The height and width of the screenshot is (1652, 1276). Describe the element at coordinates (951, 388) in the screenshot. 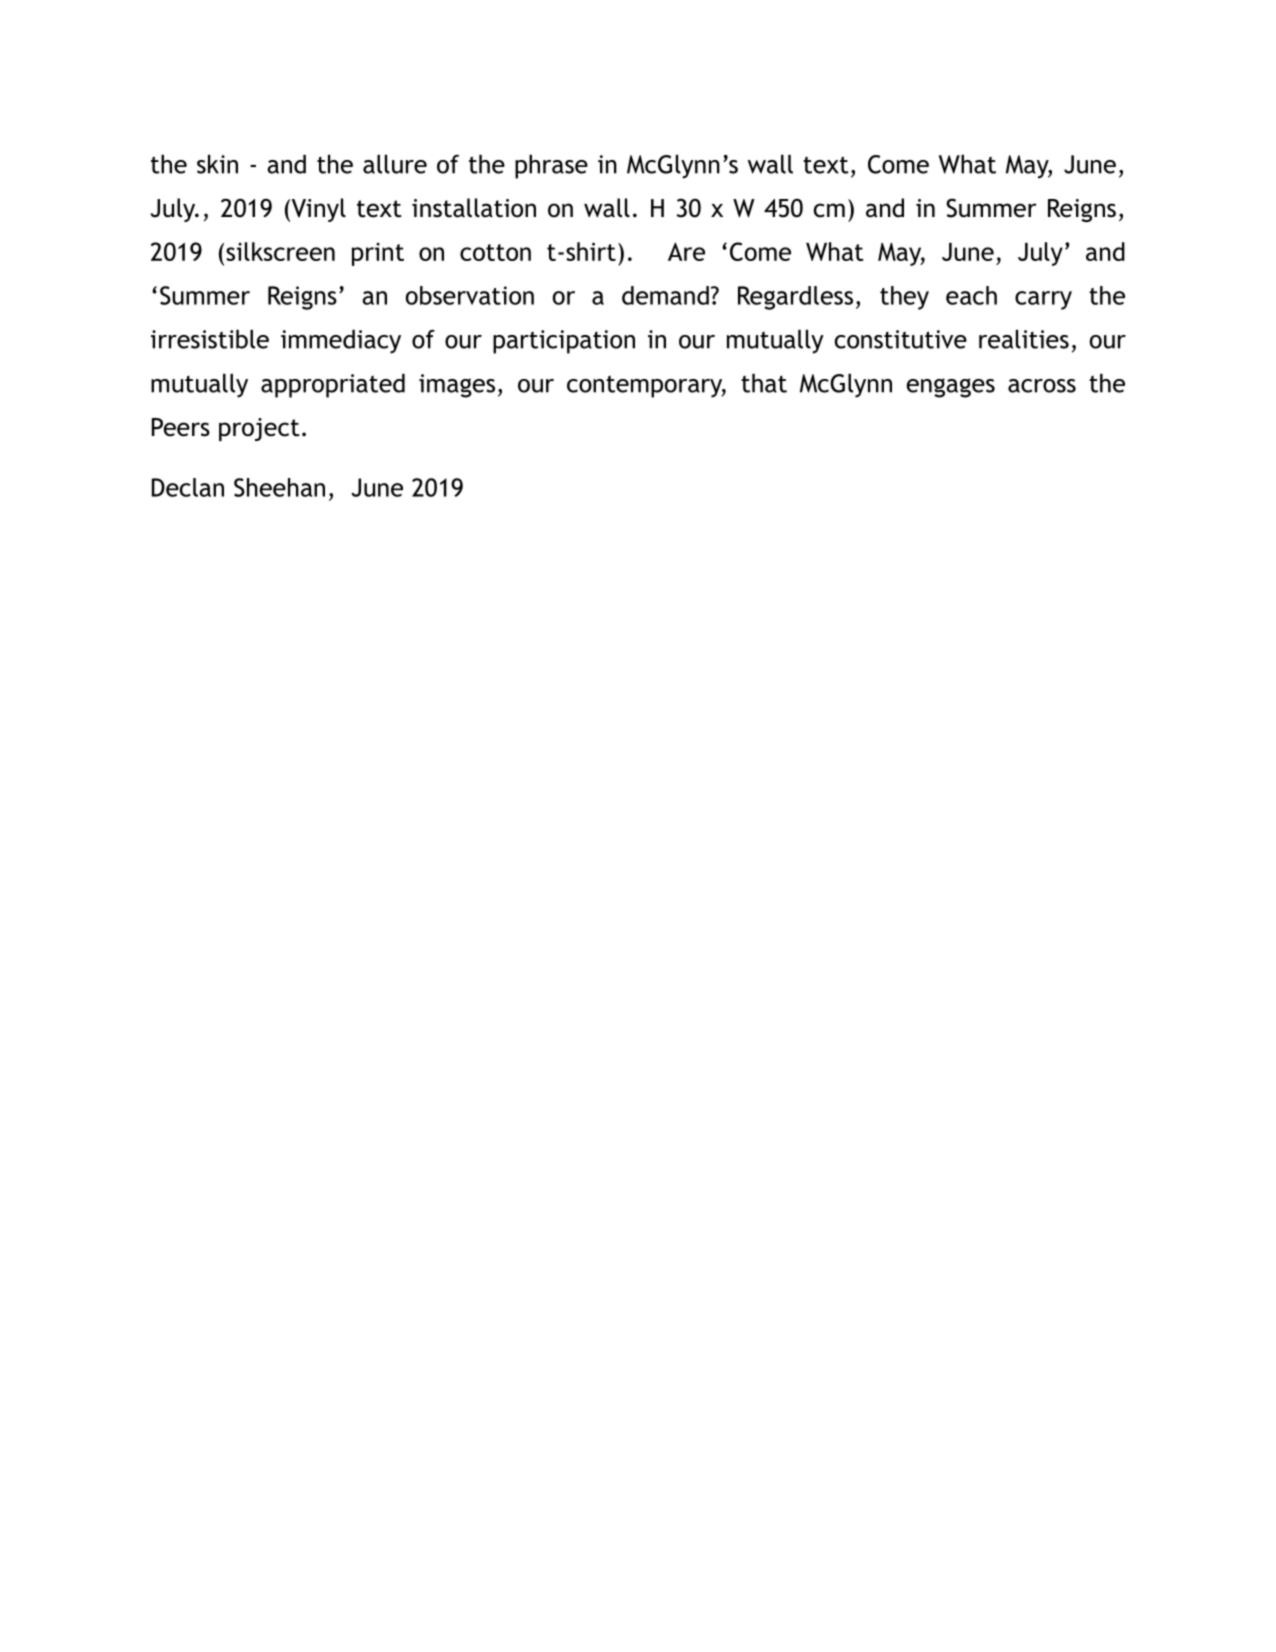

I see `engages` at that location.
